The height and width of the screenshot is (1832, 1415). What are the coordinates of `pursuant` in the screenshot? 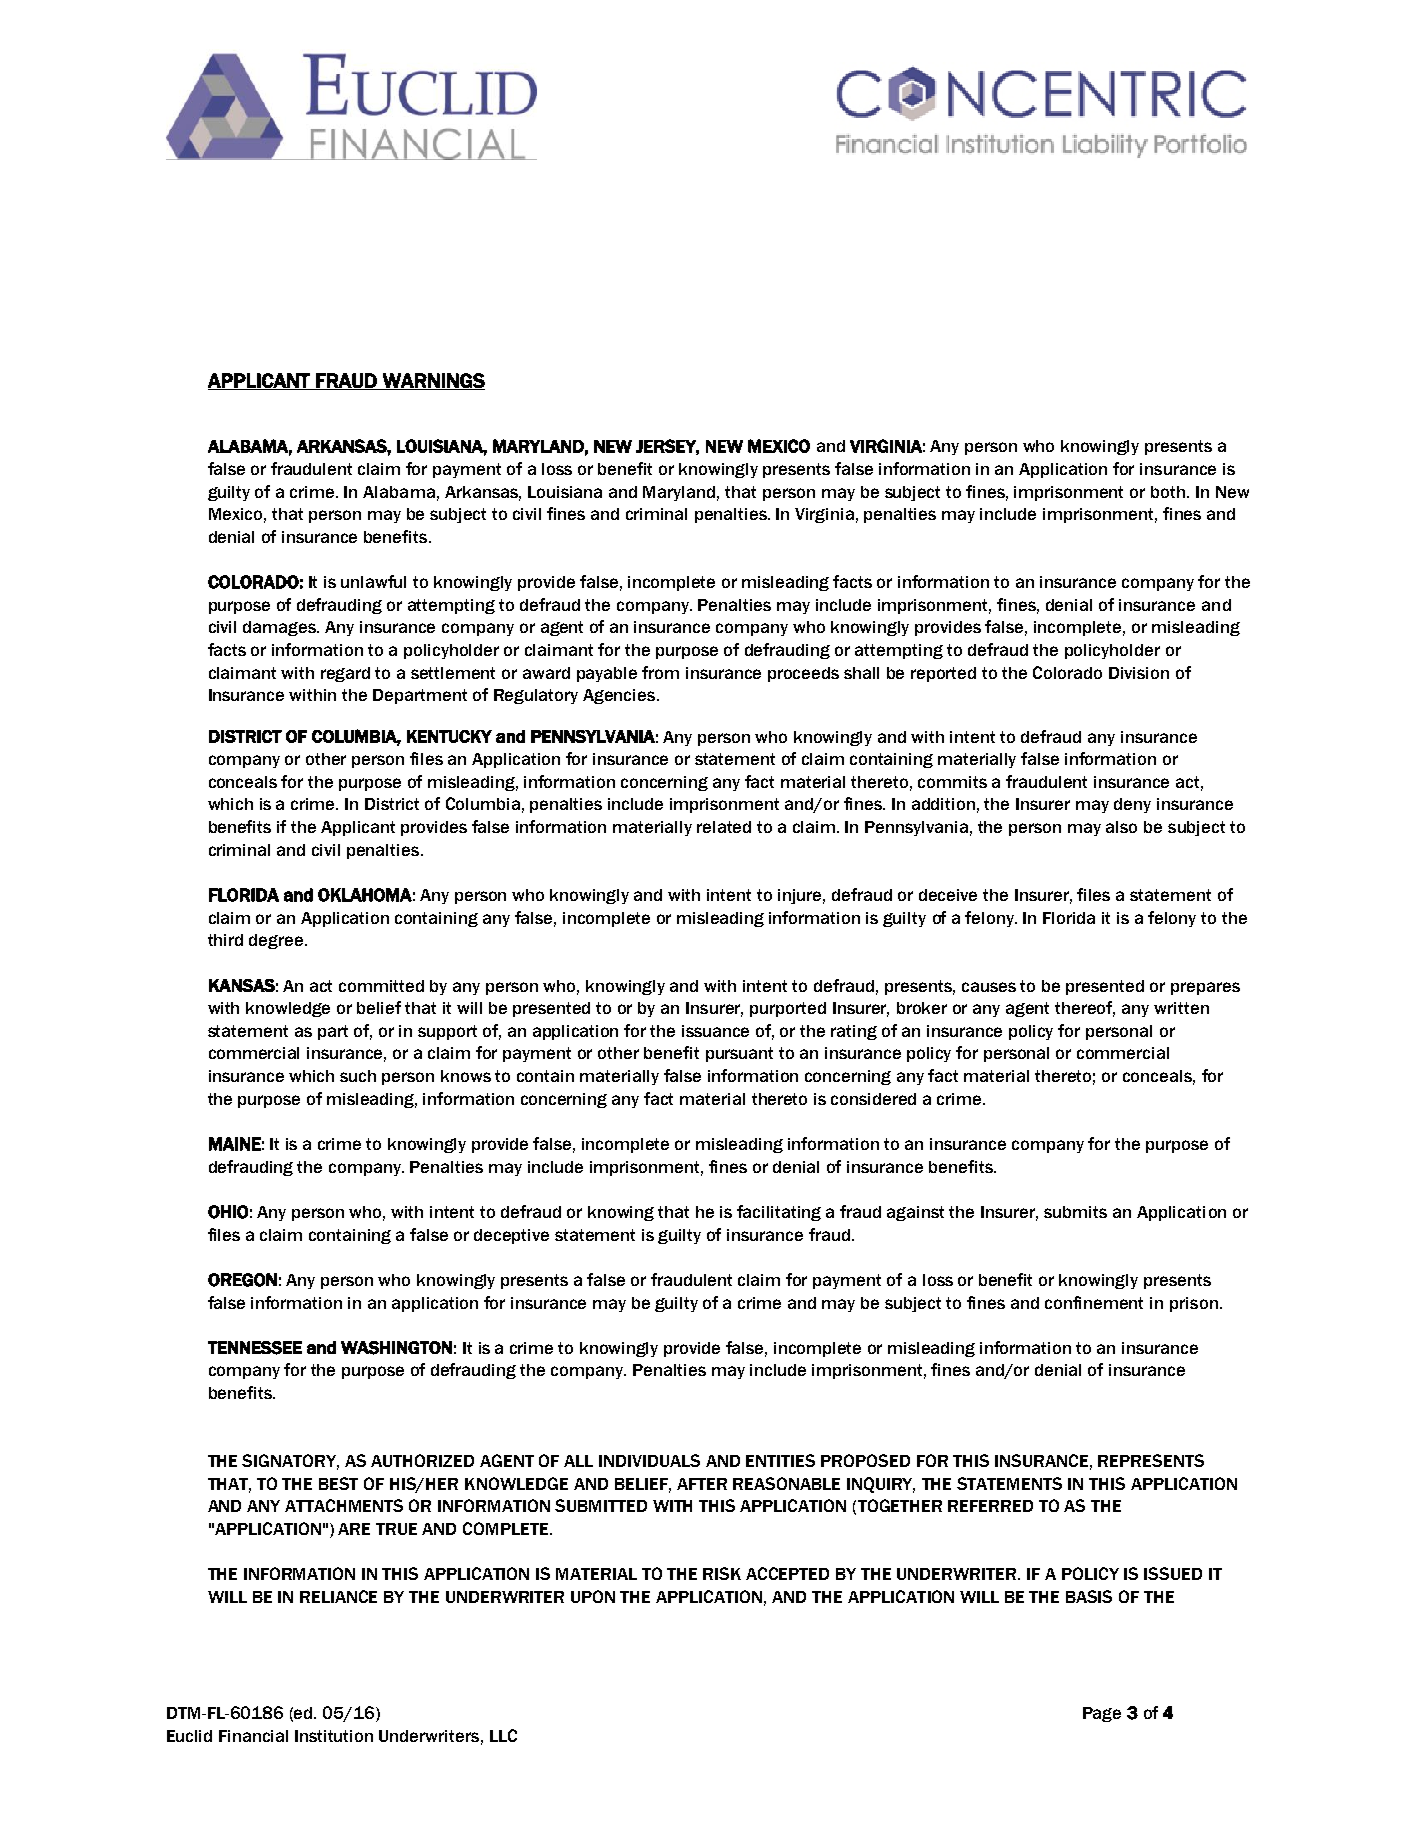 It's located at (739, 1054).
